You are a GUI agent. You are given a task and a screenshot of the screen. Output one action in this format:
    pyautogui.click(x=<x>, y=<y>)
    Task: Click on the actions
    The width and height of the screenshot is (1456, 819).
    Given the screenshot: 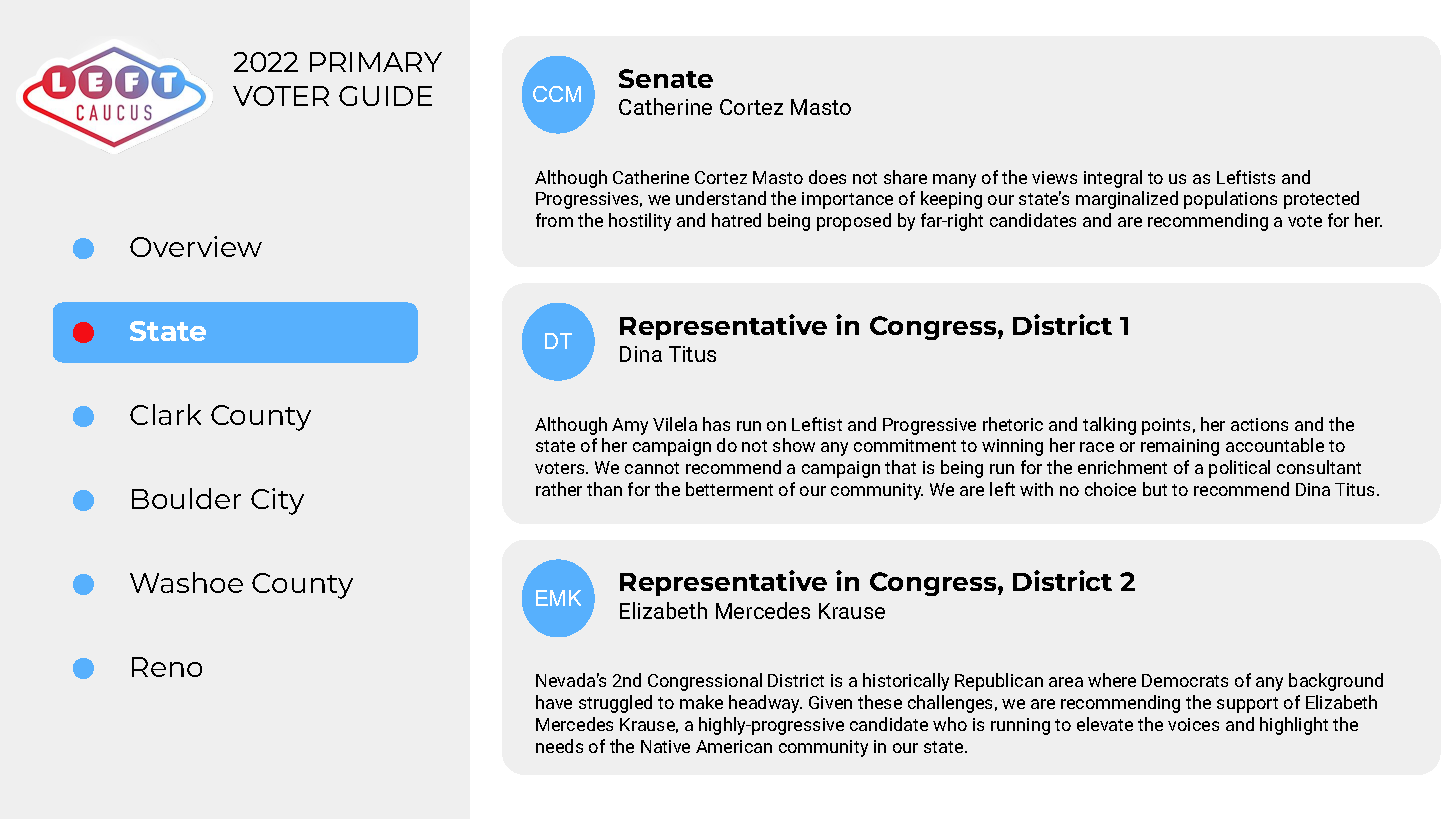 What is the action you would take?
    pyautogui.click(x=1259, y=424)
